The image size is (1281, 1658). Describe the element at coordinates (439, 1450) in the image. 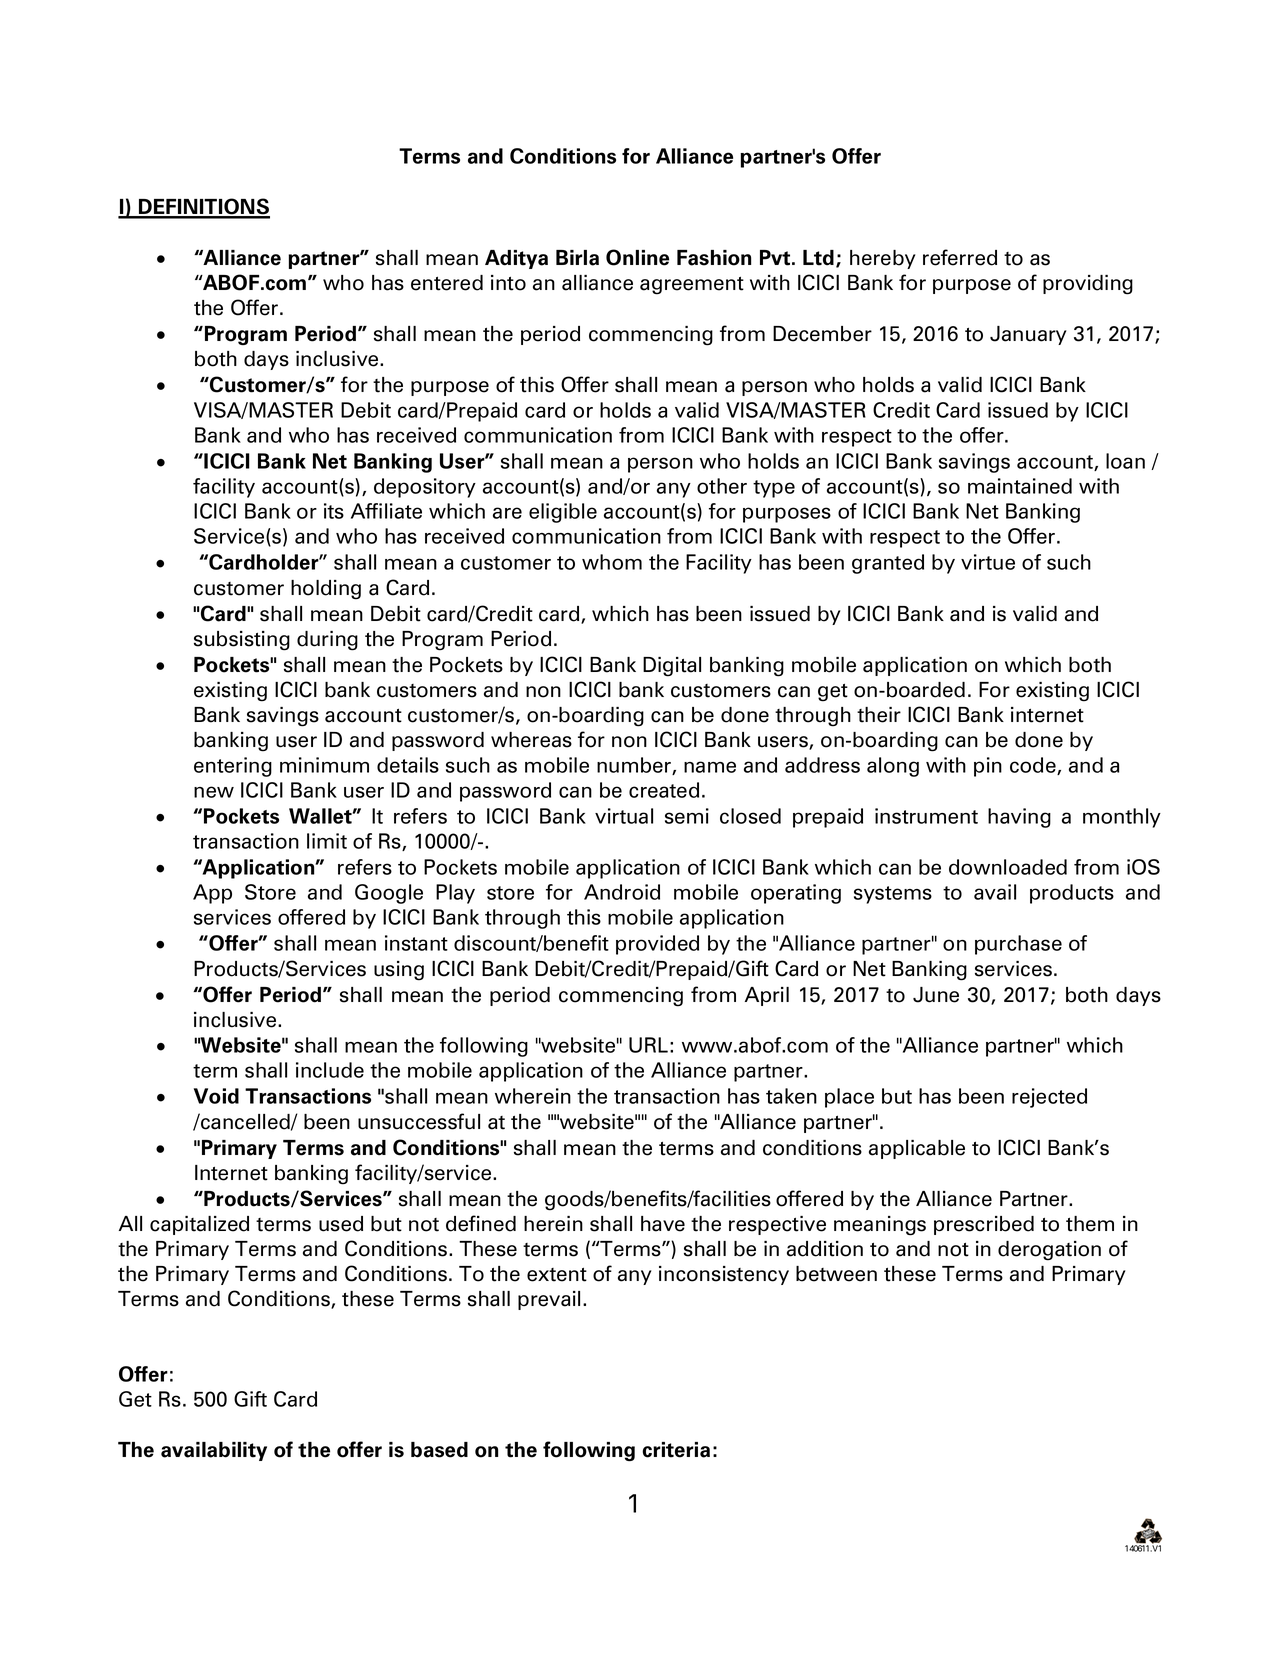

I see `based` at that location.
